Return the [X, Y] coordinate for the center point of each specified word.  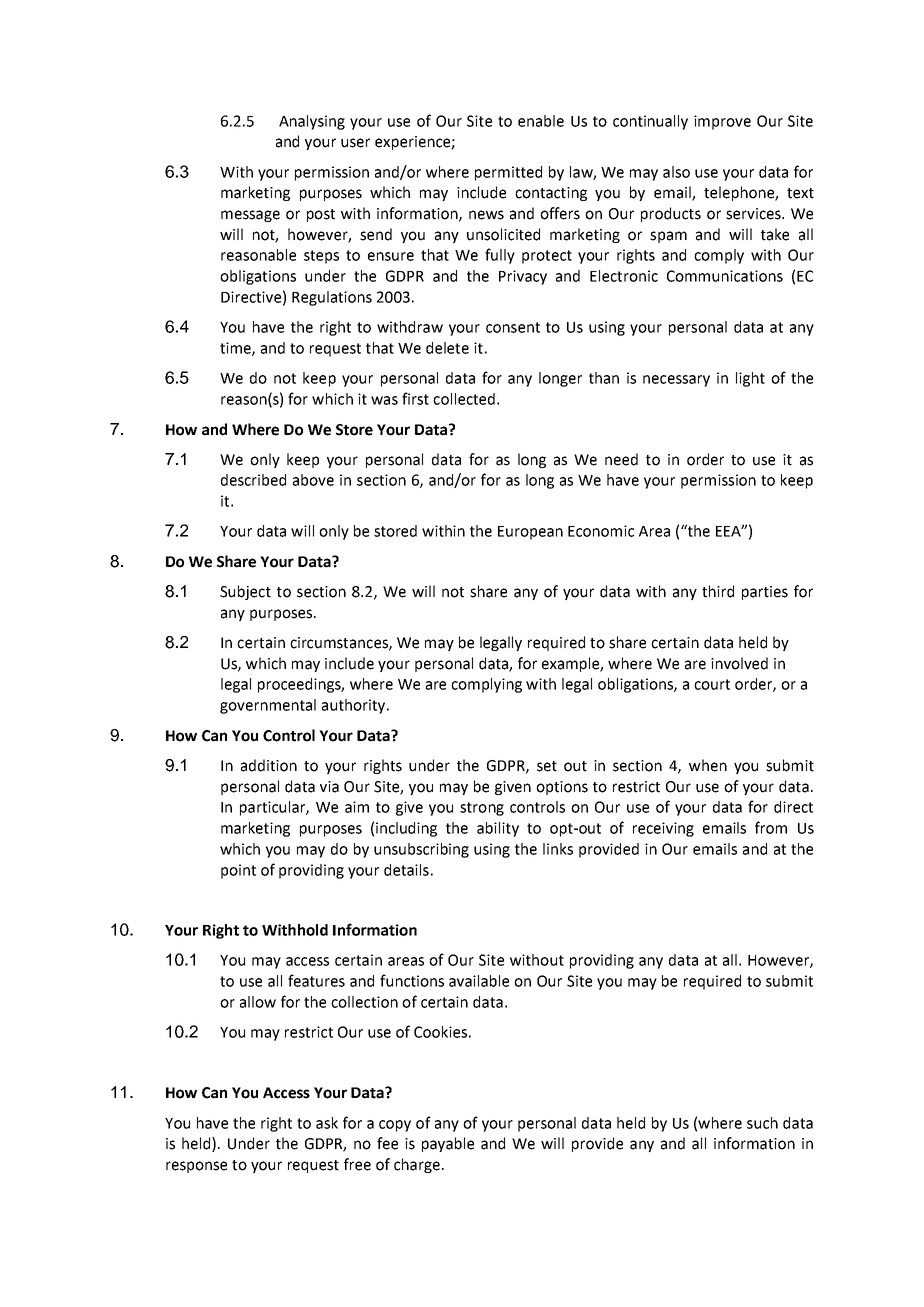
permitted [508, 173]
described [253, 480]
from [771, 827]
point [238, 871]
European [530, 533]
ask [327, 1123]
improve [722, 122]
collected [464, 399]
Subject [245, 592]
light [750, 379]
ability [498, 829]
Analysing [312, 122]
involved [739, 663]
